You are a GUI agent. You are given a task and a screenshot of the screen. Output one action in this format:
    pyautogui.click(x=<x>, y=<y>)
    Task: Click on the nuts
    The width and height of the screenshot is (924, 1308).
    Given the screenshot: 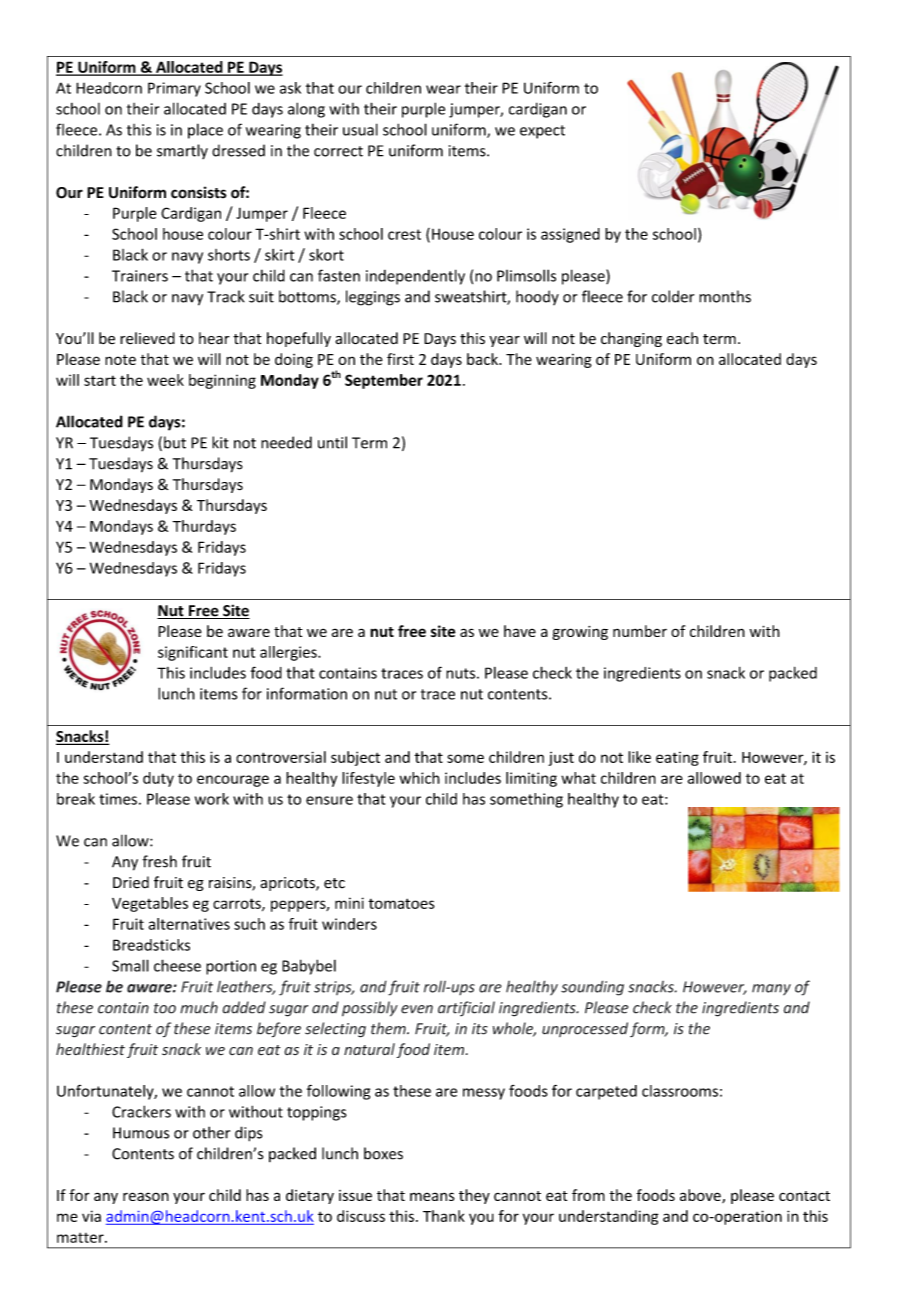 What is the action you would take?
    pyautogui.click(x=462, y=673)
